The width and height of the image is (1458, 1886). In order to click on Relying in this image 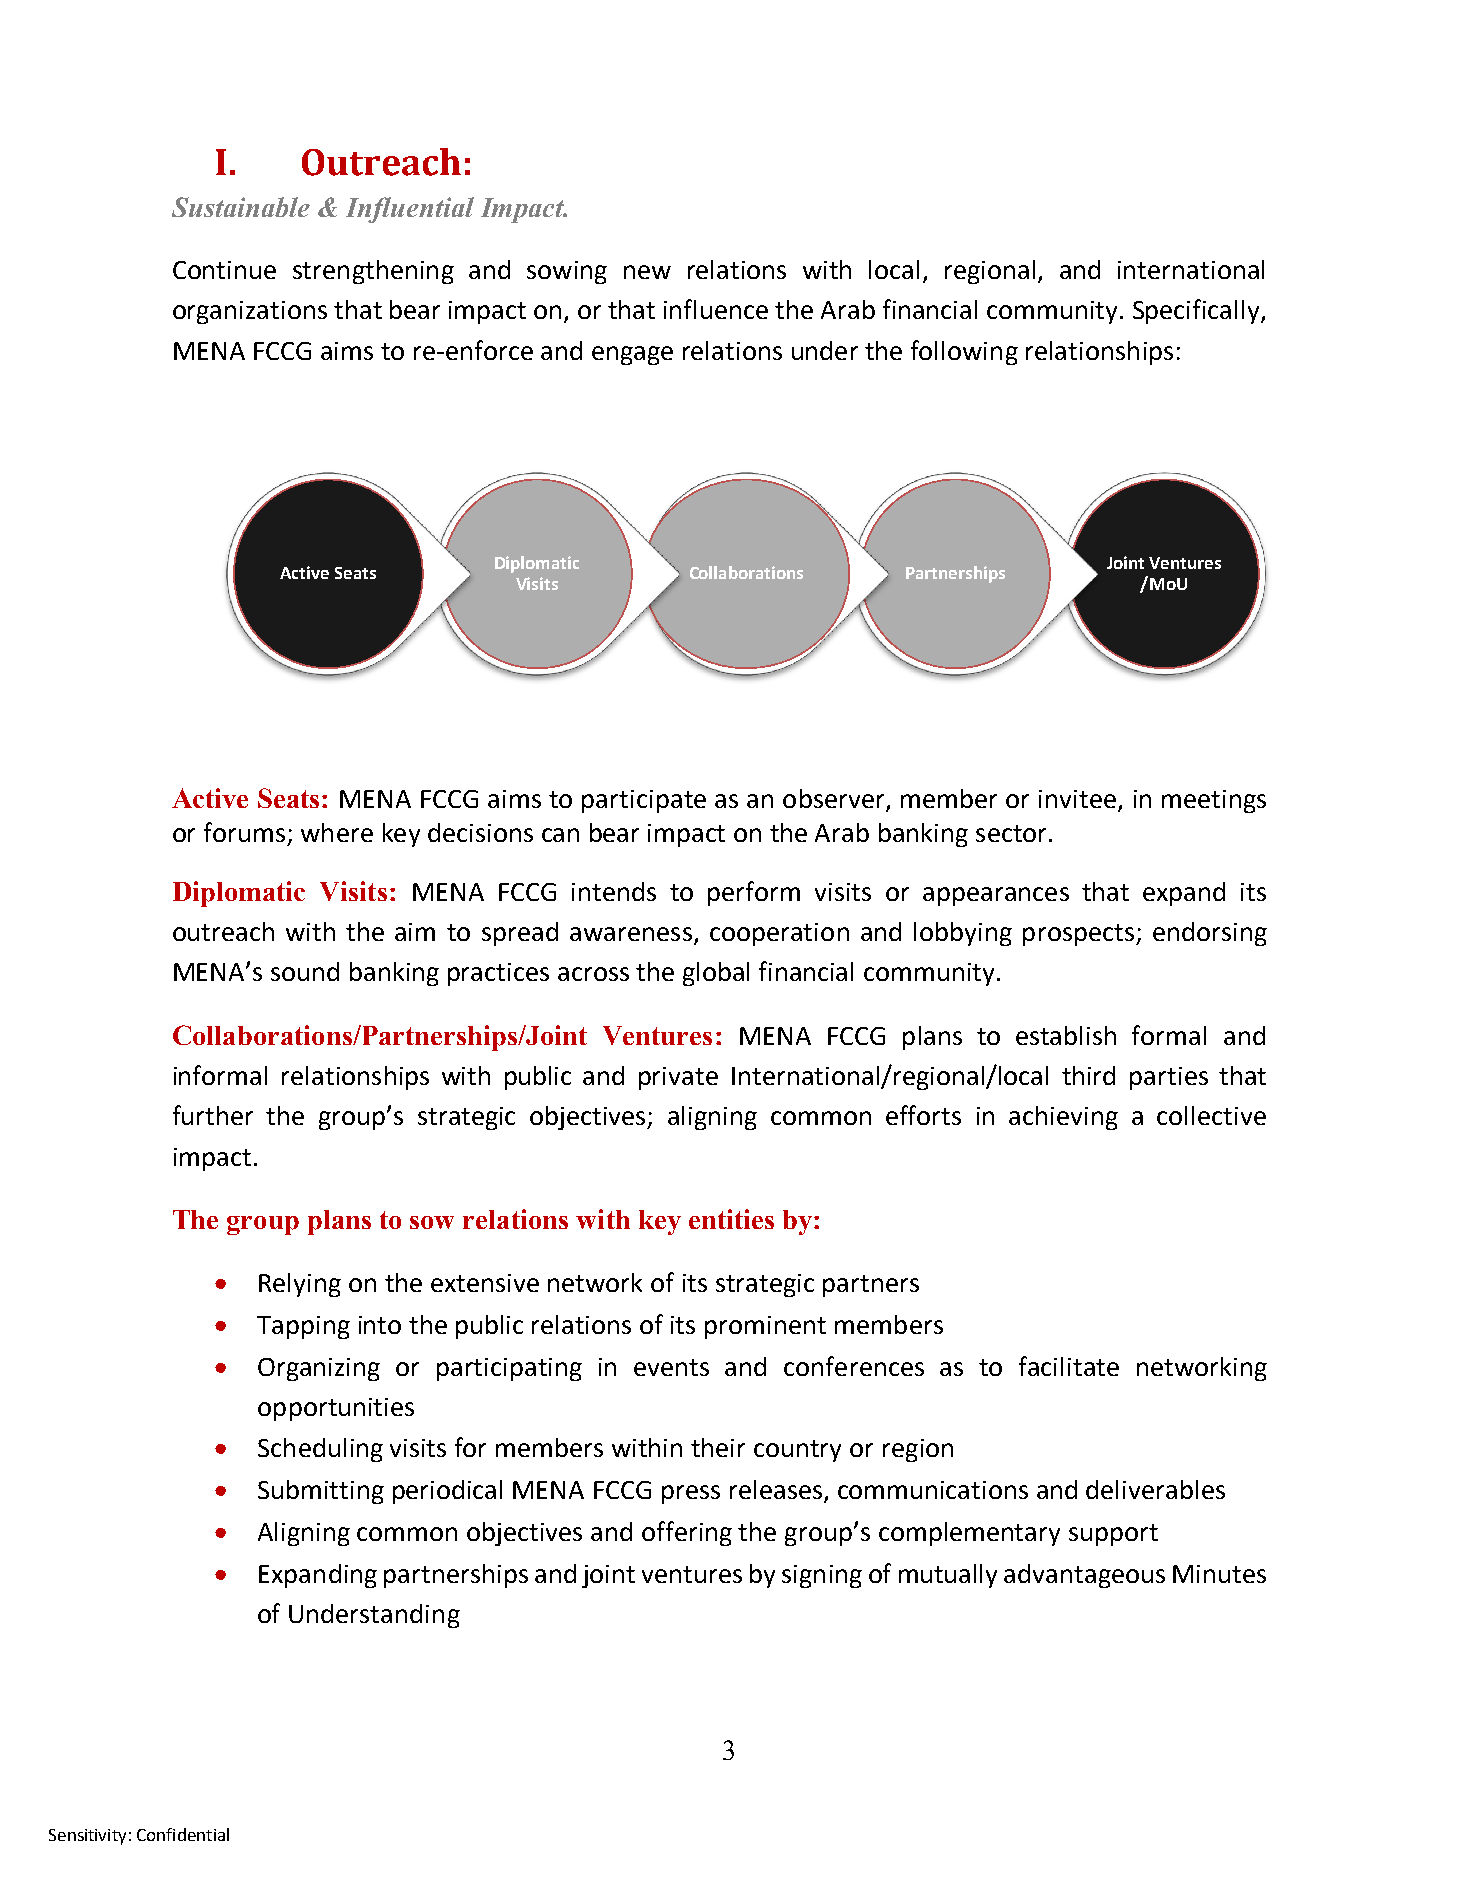, I will do `click(300, 1285)`.
